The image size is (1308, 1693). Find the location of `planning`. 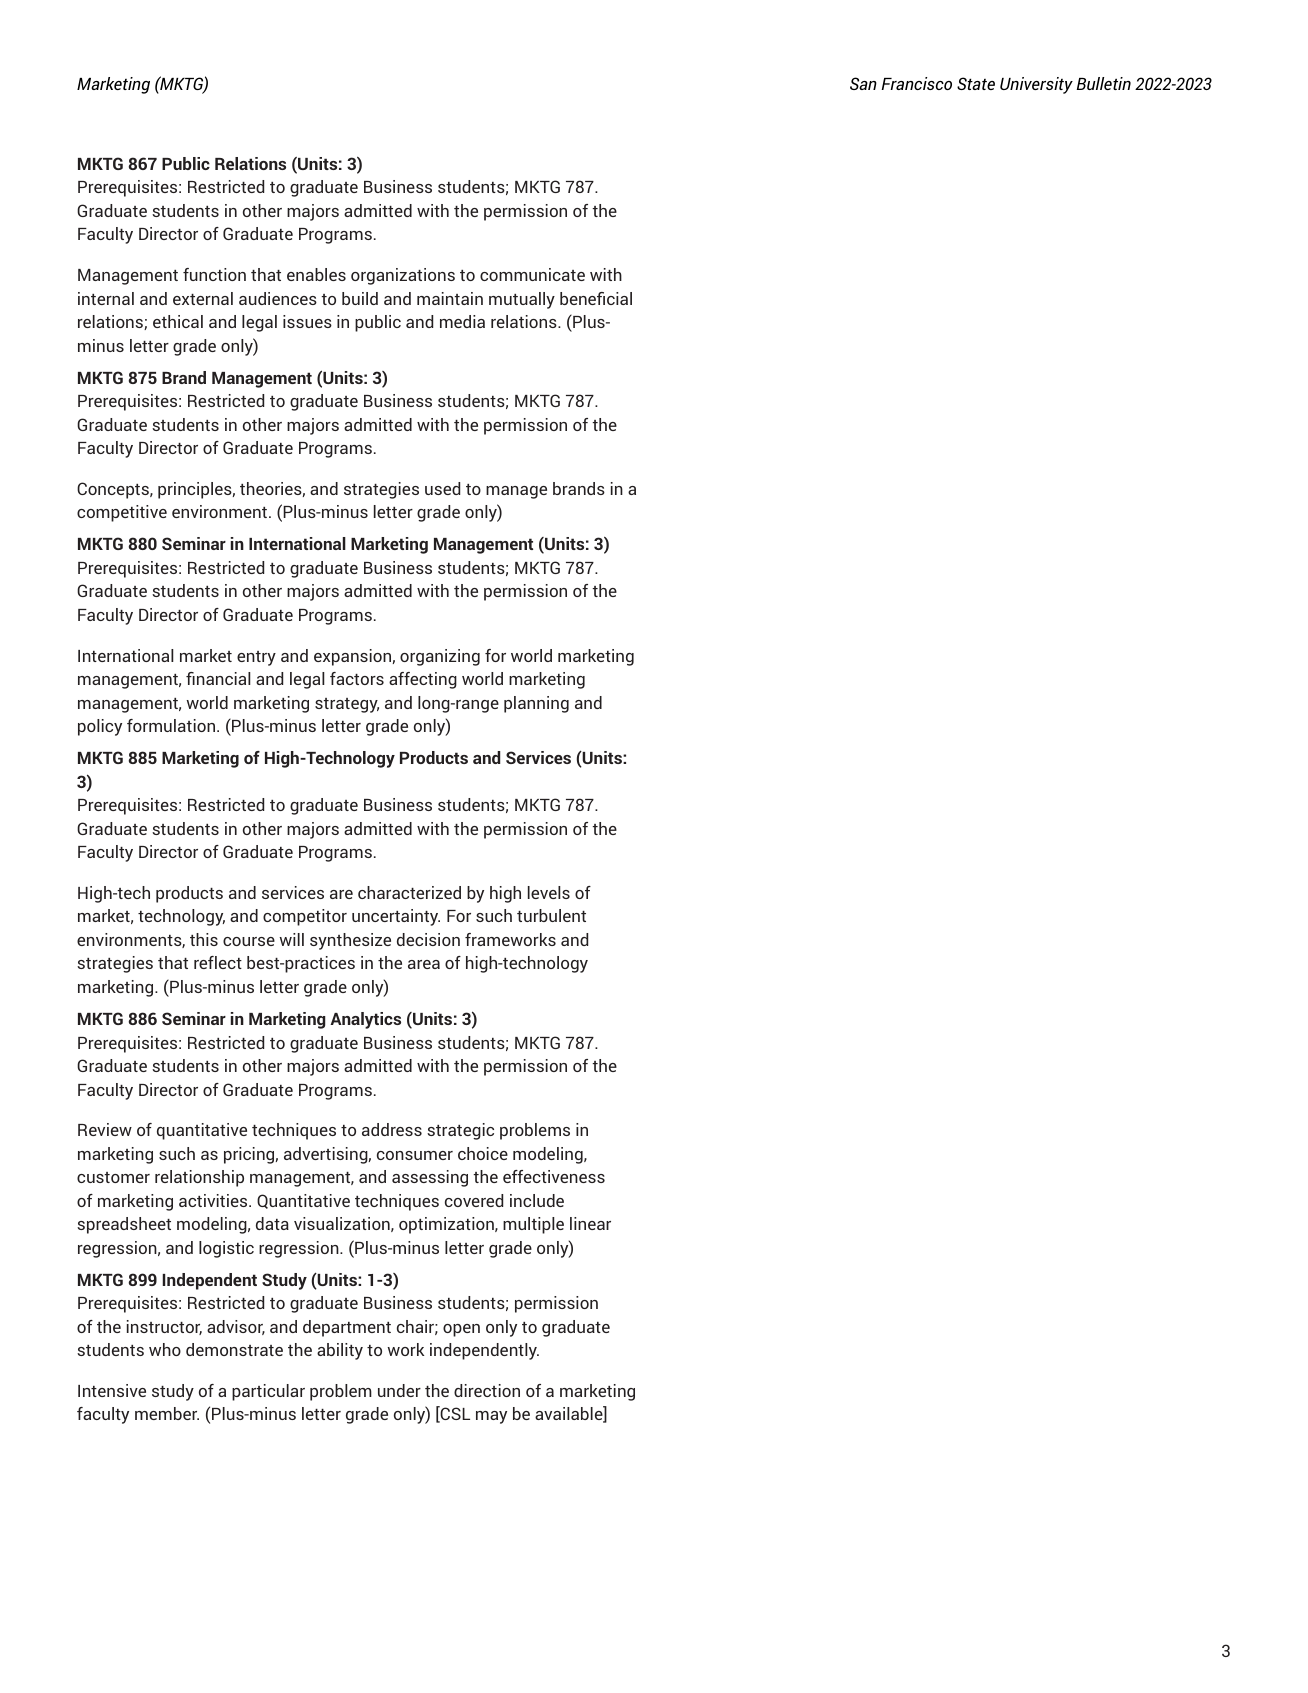

planning is located at coordinates (536, 704).
